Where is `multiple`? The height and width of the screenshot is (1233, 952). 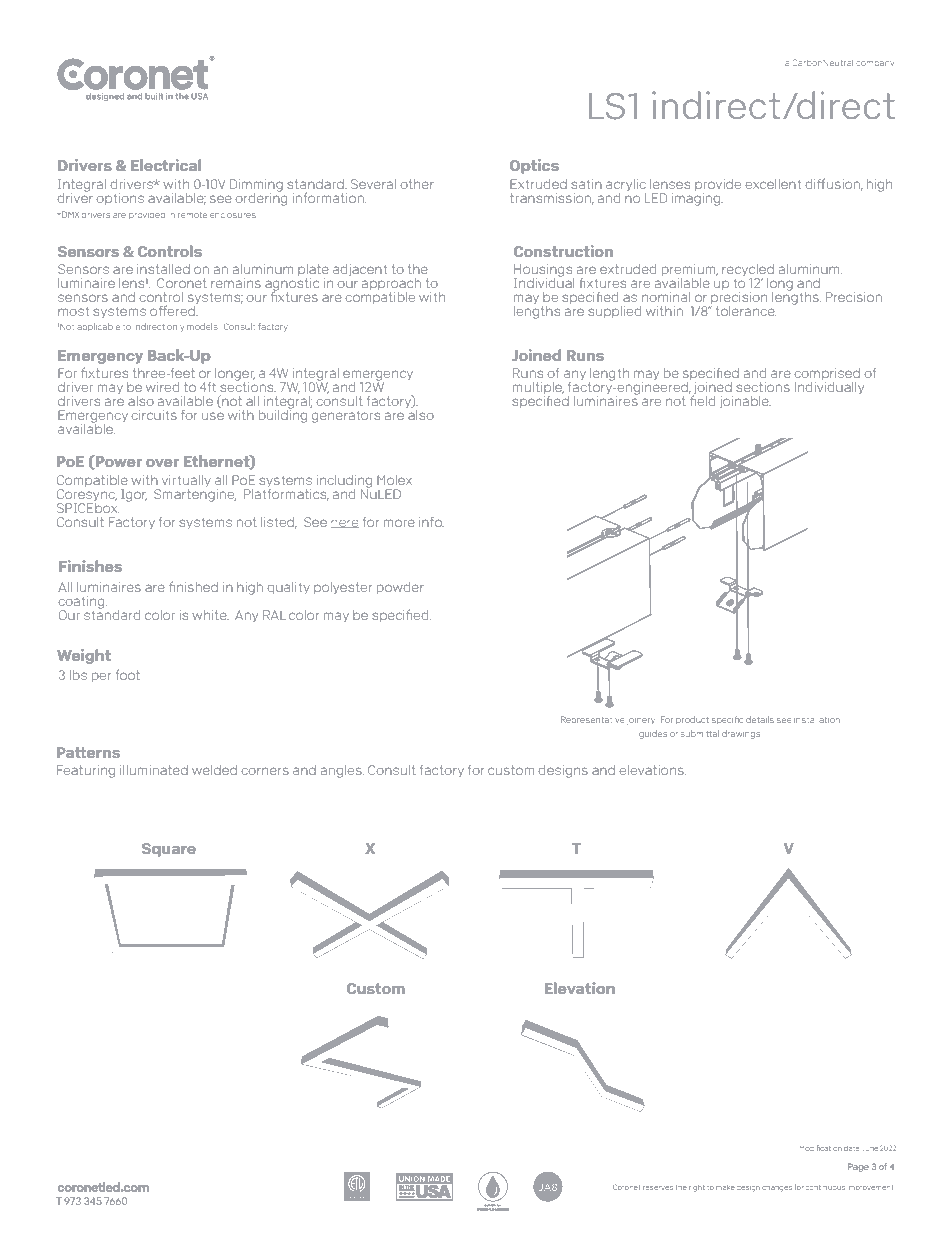 multiple is located at coordinates (538, 389).
